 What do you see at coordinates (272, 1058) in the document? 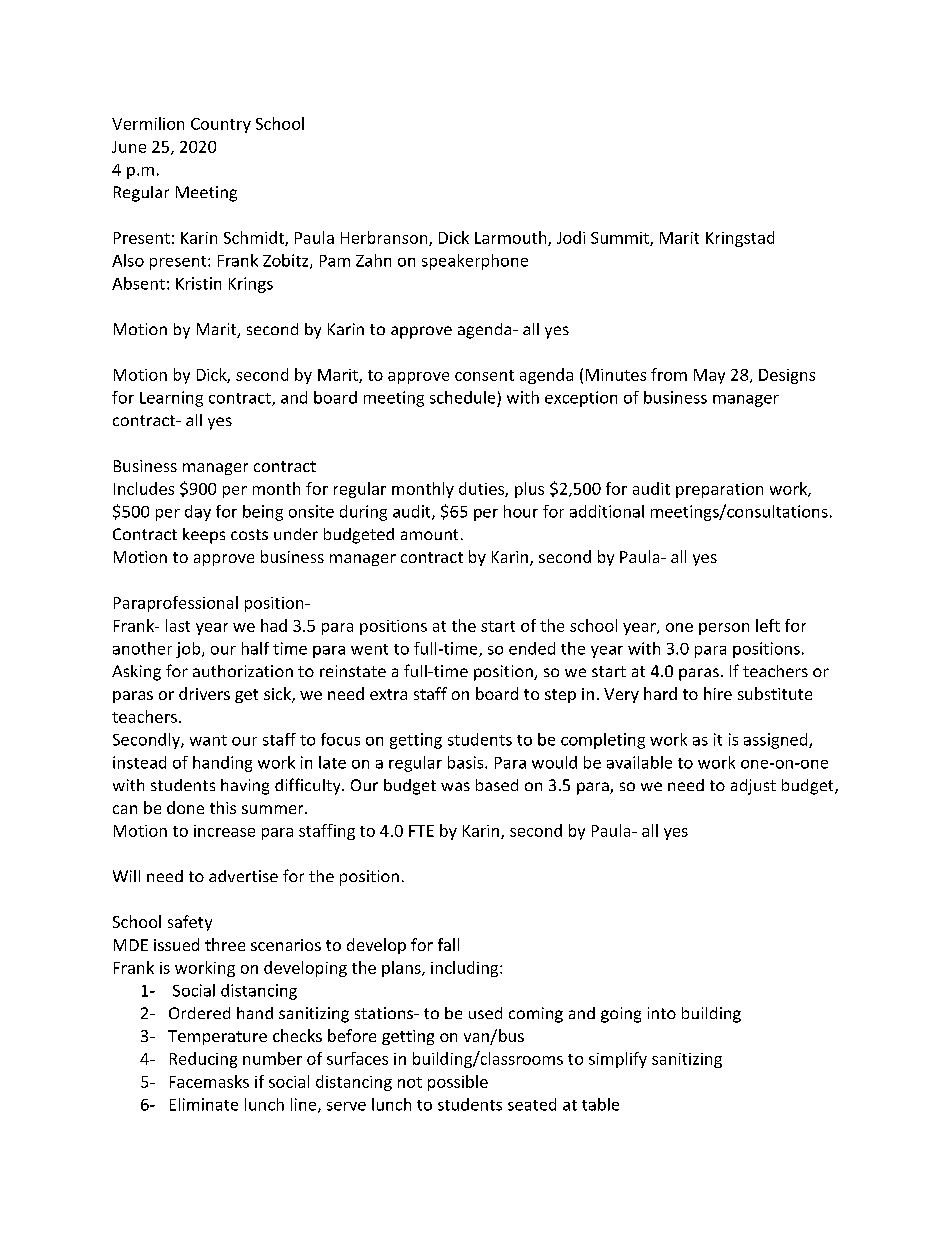
I see `number` at bounding box center [272, 1058].
